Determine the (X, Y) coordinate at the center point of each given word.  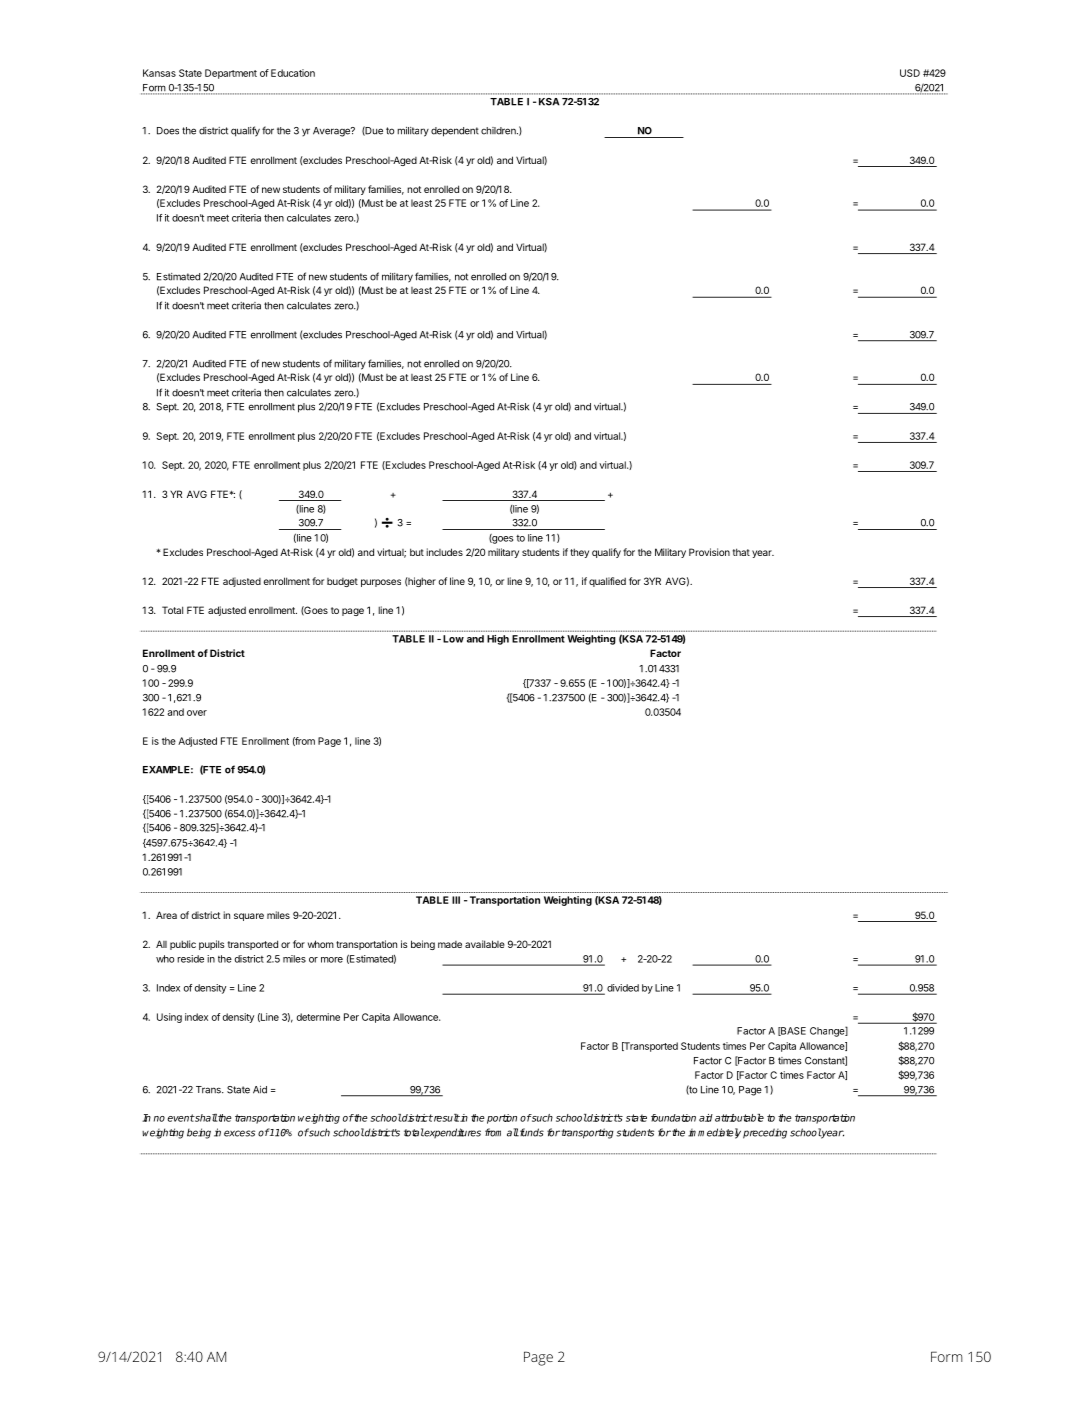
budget (342, 582)
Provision (709, 552)
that (741, 552)
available (485, 944)
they (579, 553)
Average (332, 132)
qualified (607, 582)
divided (623, 988)
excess (239, 1133)
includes (444, 552)
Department (231, 74)
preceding (765, 1133)
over (197, 713)
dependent (455, 132)
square (249, 917)
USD (910, 73)
